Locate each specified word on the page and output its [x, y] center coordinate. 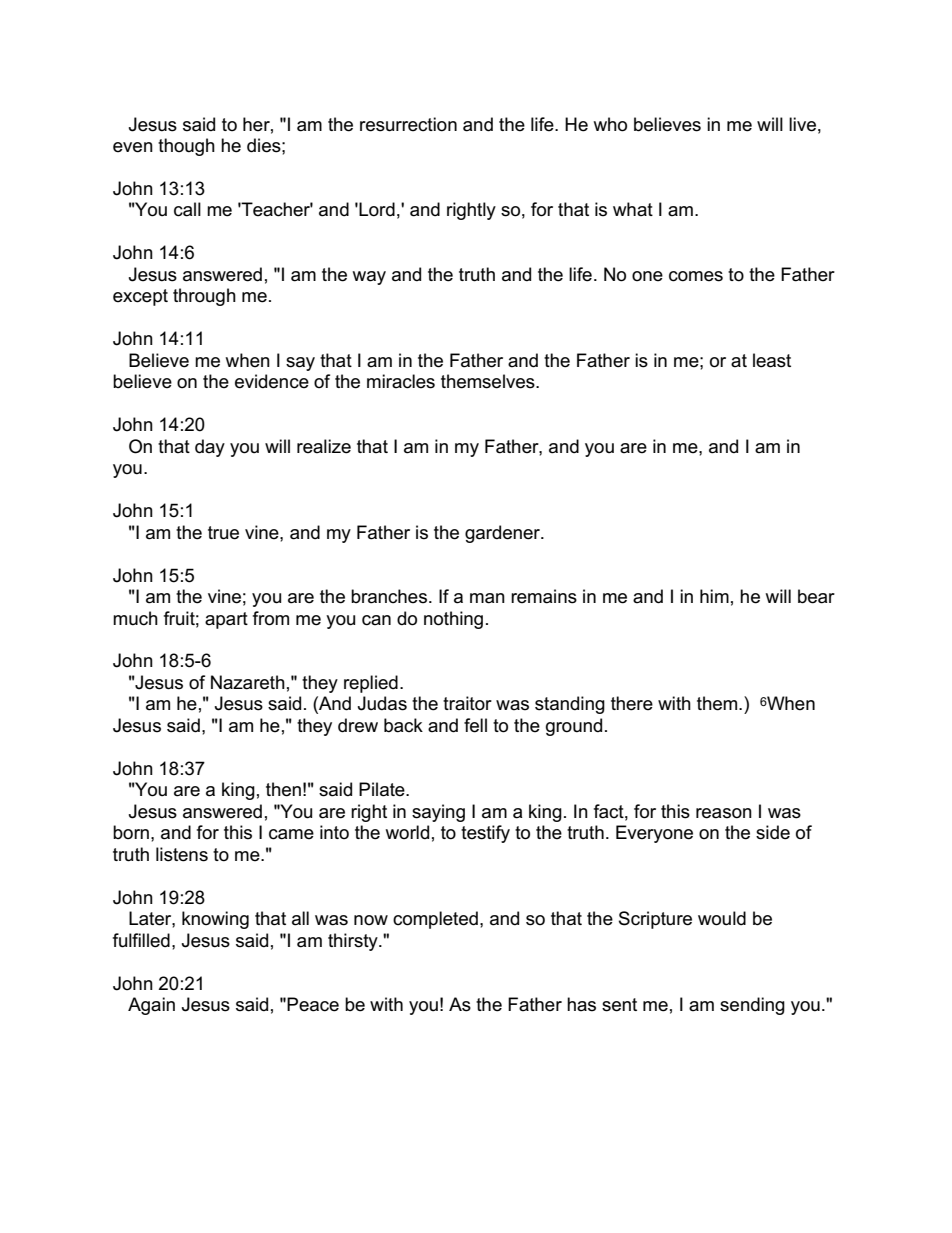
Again [151, 1006]
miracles [401, 381]
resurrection [408, 124]
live [802, 124]
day [210, 448]
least [772, 360]
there [632, 703]
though [186, 147]
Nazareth [248, 682]
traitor [467, 703]
